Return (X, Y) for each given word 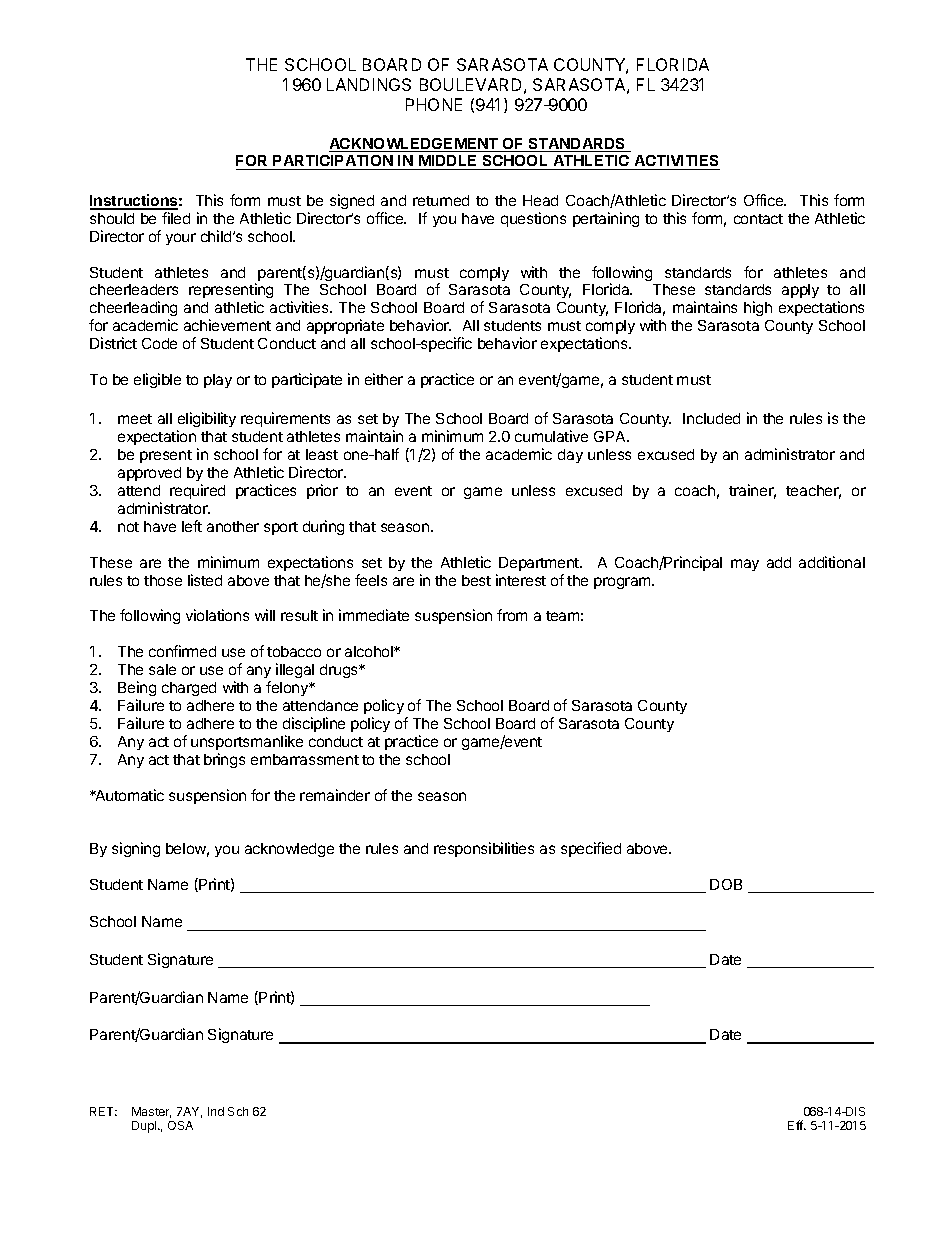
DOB (726, 884)
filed (176, 218)
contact (758, 219)
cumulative (551, 436)
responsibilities (484, 849)
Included (711, 418)
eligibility (206, 421)
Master (151, 1112)
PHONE (434, 104)
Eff (796, 1125)
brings (224, 760)
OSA (180, 1125)
